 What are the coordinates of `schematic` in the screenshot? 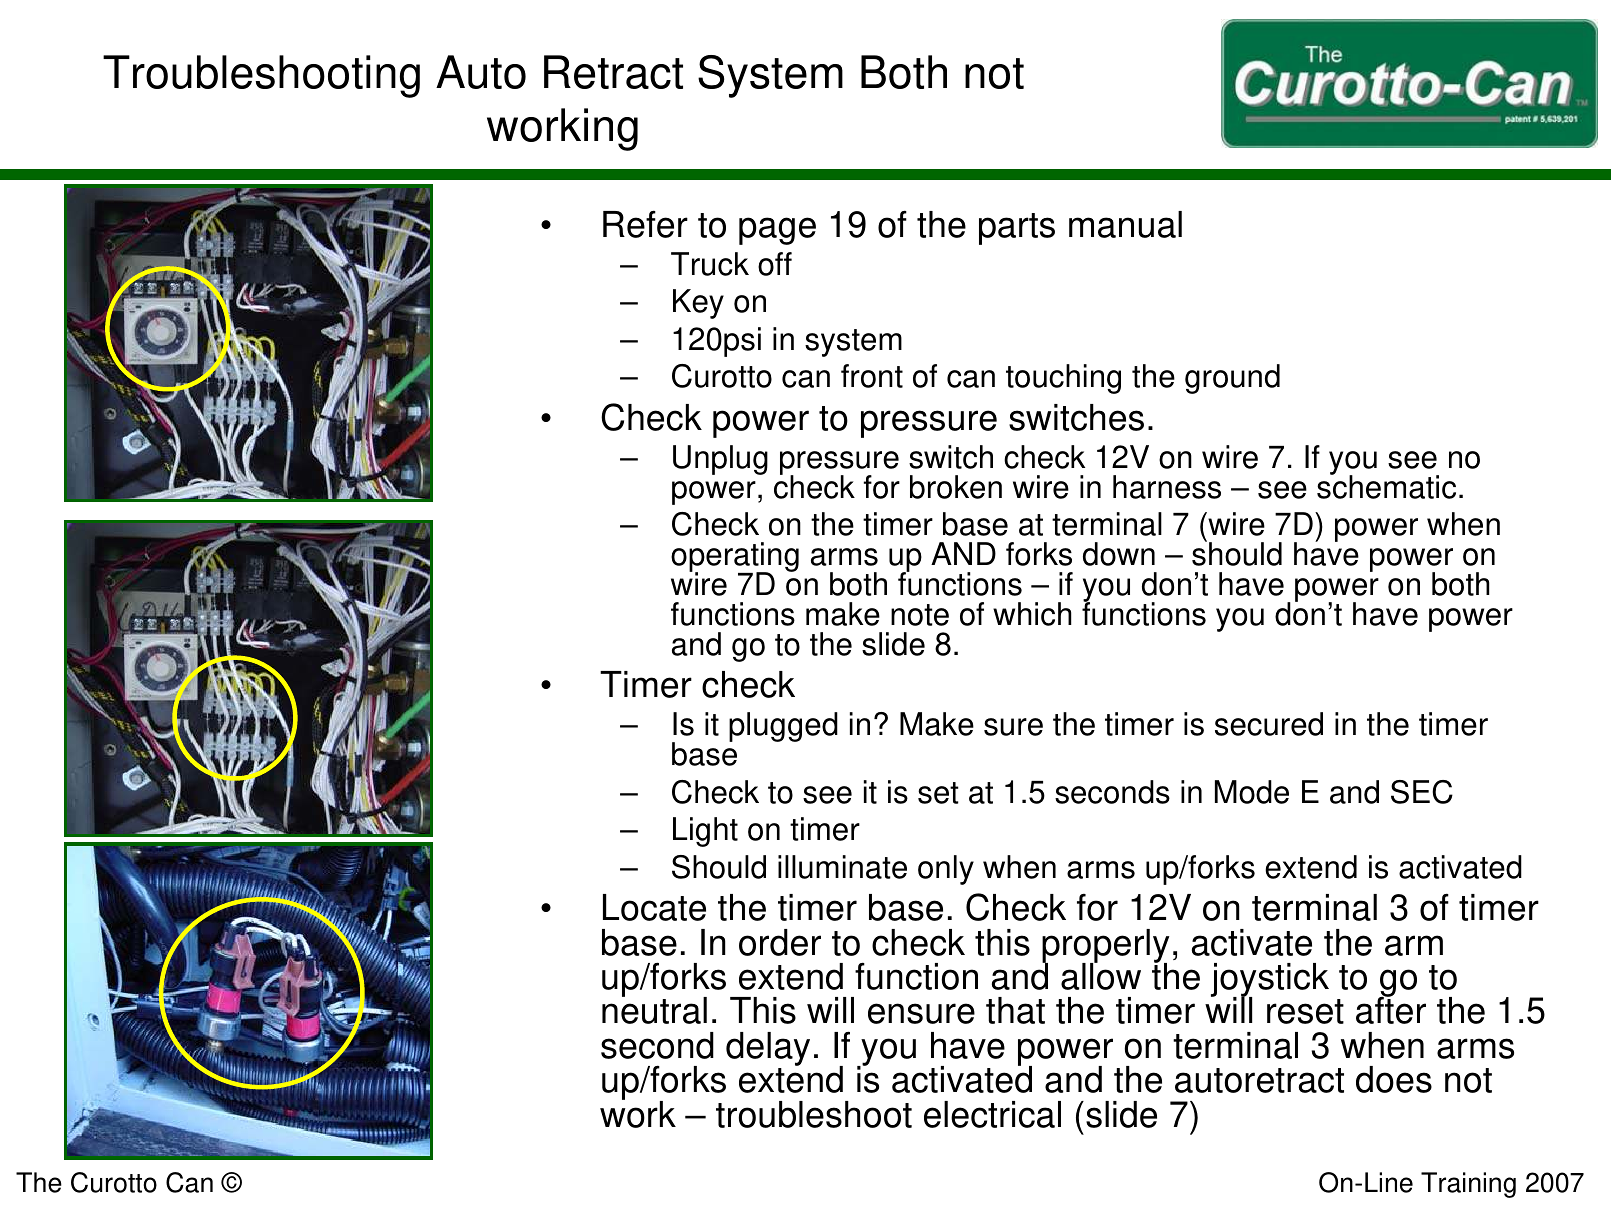 It's located at (1386, 486).
